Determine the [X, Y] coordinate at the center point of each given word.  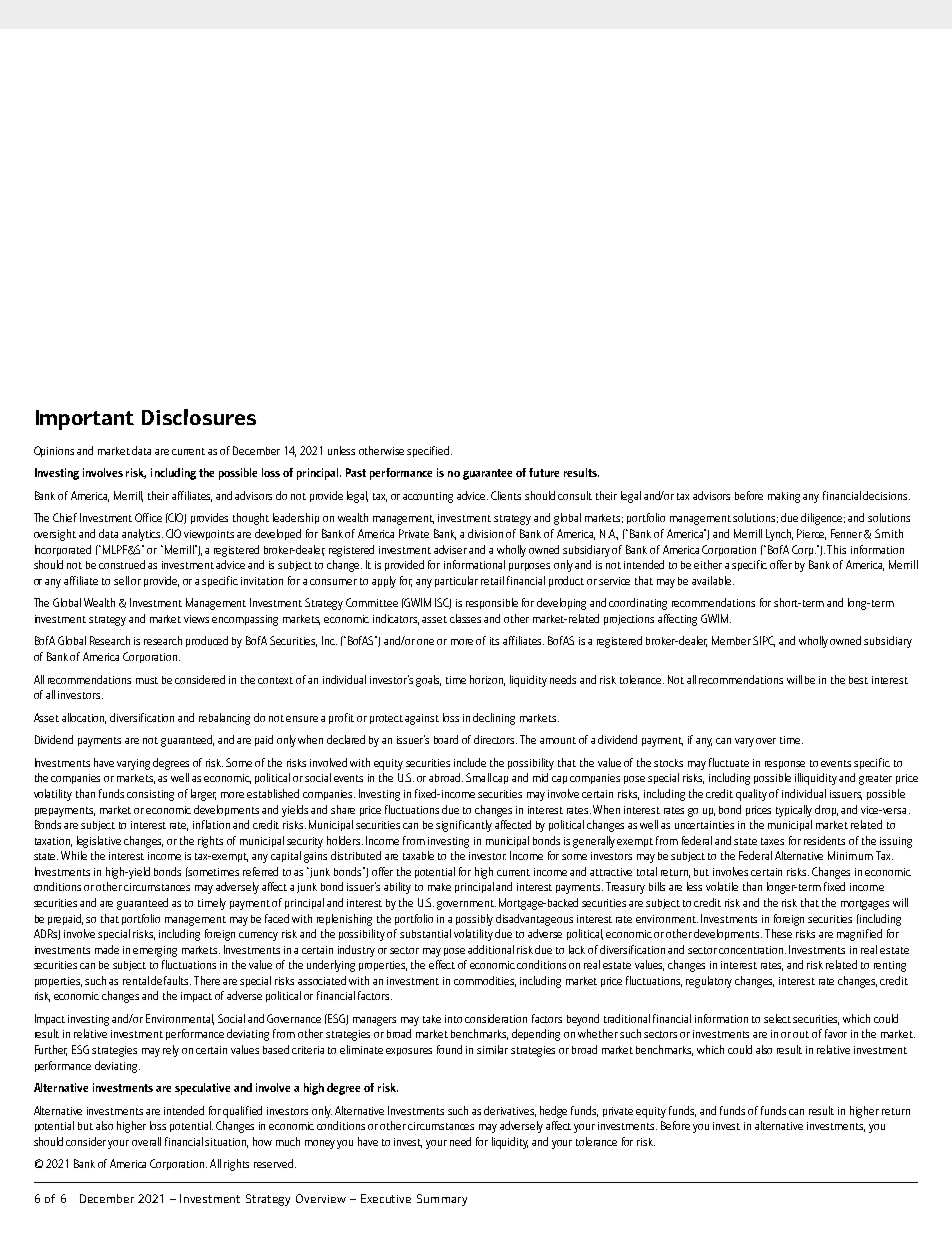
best [858, 680]
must [147, 680]
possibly [474, 920]
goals [428, 681]
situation [226, 1143]
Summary [442, 1200]
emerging [155, 951]
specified [429, 451]
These [778, 933]
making [784, 497]
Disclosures [199, 417]
